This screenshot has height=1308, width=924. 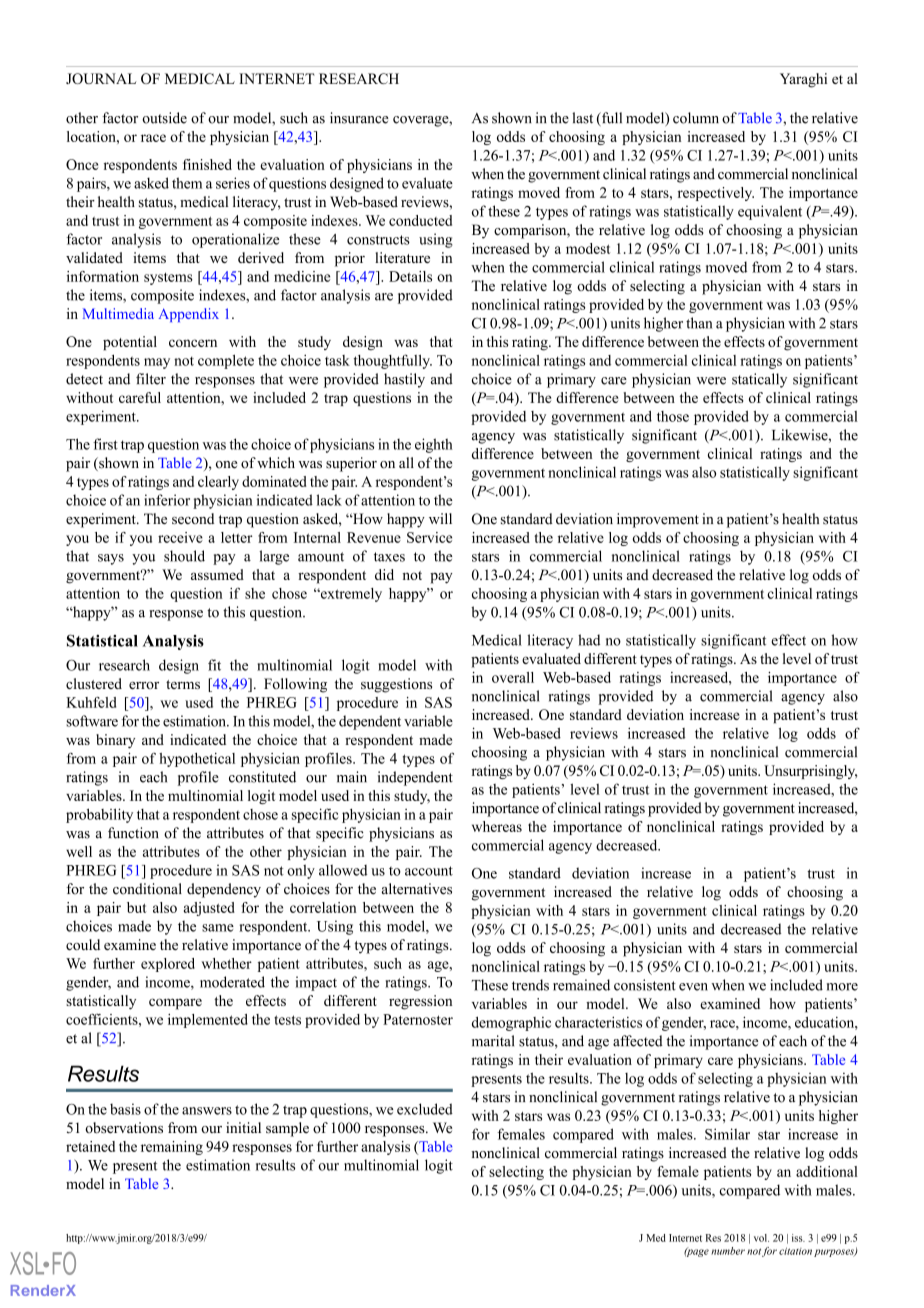 What do you see at coordinates (164, 118) in the screenshot?
I see `outside` at bounding box center [164, 118].
